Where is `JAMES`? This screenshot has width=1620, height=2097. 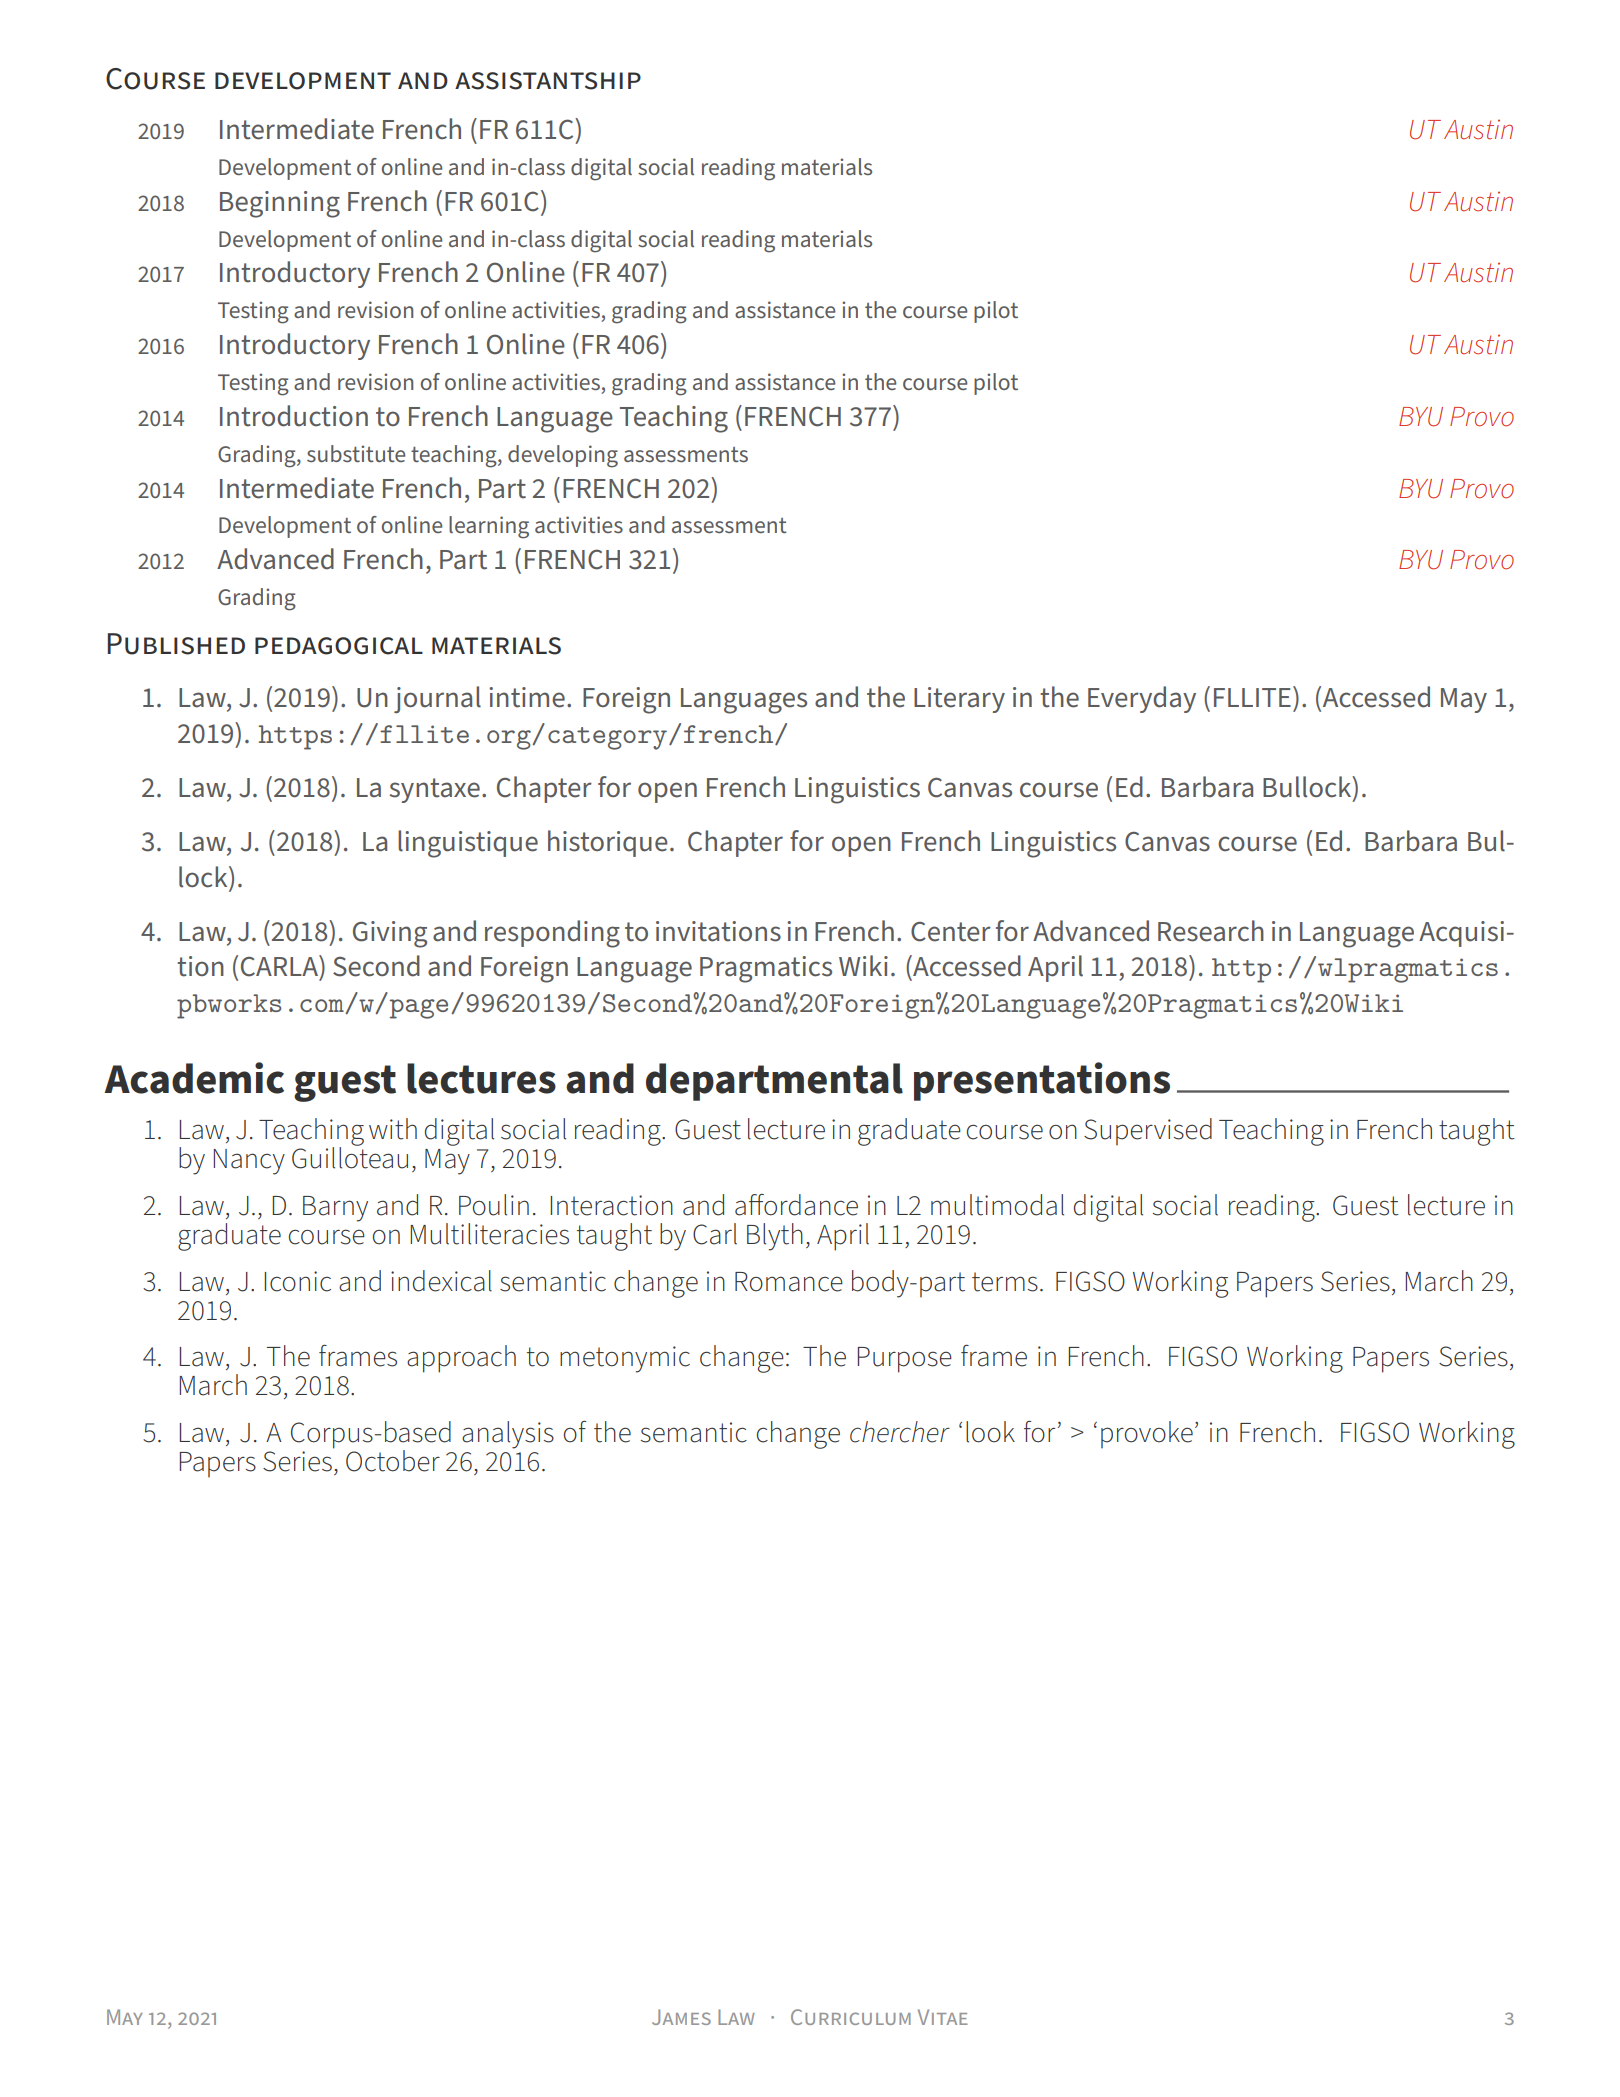
JAMES is located at coordinates (681, 2017).
